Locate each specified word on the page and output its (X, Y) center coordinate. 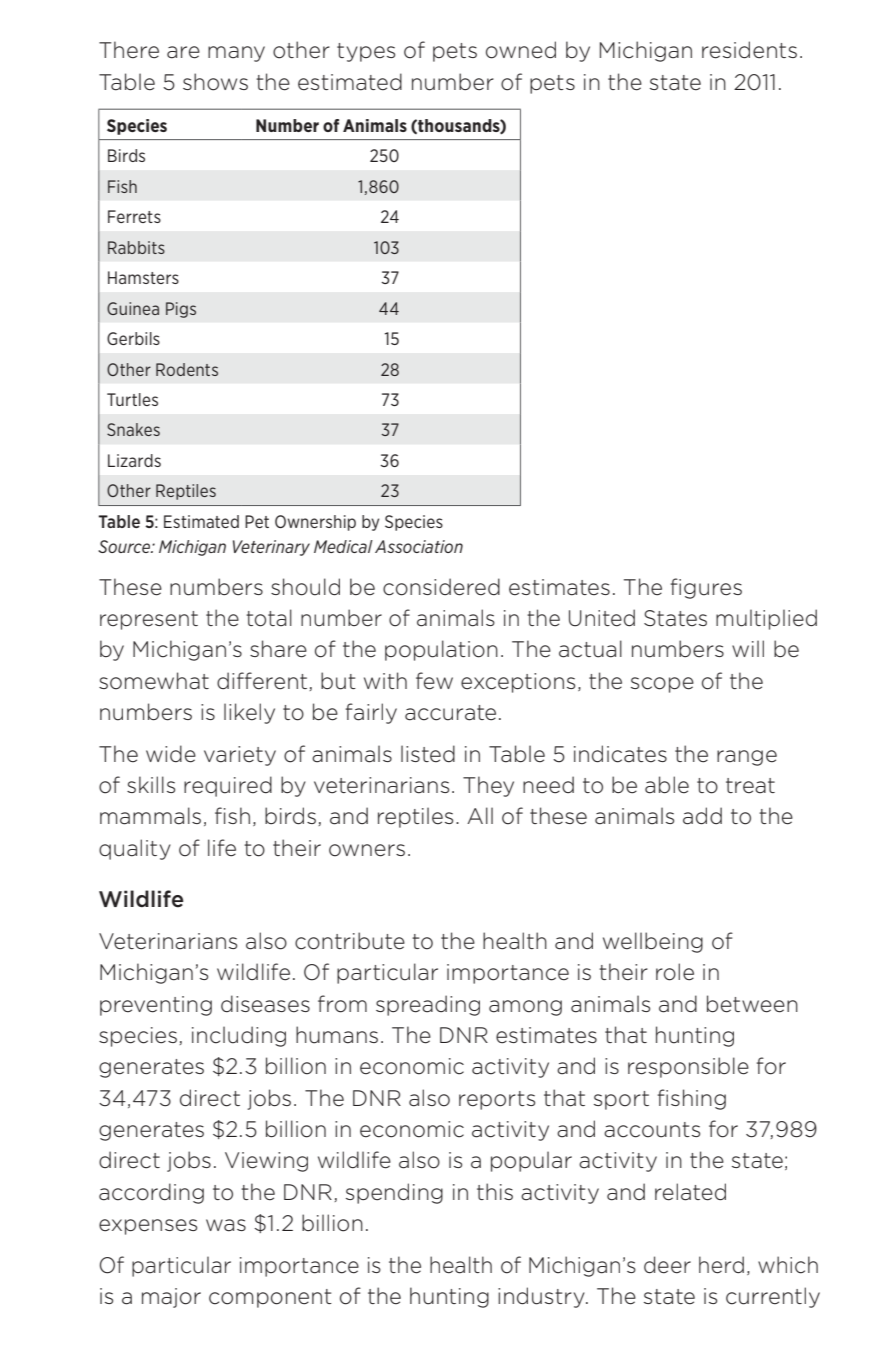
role (675, 972)
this (495, 1191)
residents (749, 50)
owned (521, 50)
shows (215, 82)
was (226, 1225)
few (434, 681)
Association (419, 546)
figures (706, 588)
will (748, 648)
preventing (156, 1006)
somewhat (154, 681)
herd (721, 1265)
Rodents (187, 369)
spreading (428, 1005)
